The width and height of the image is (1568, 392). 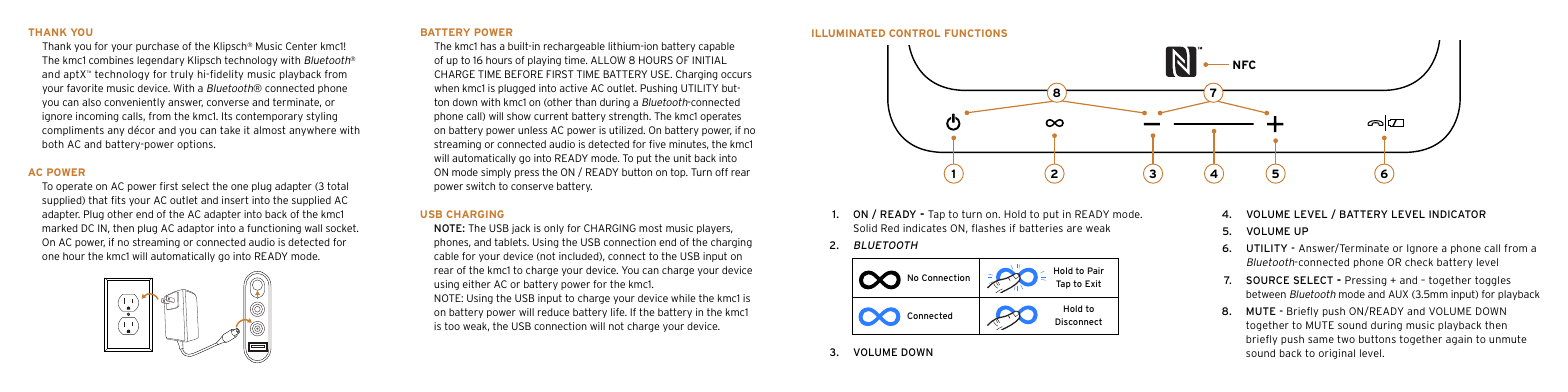 I want to click on NFC, so click(x=1244, y=64).
